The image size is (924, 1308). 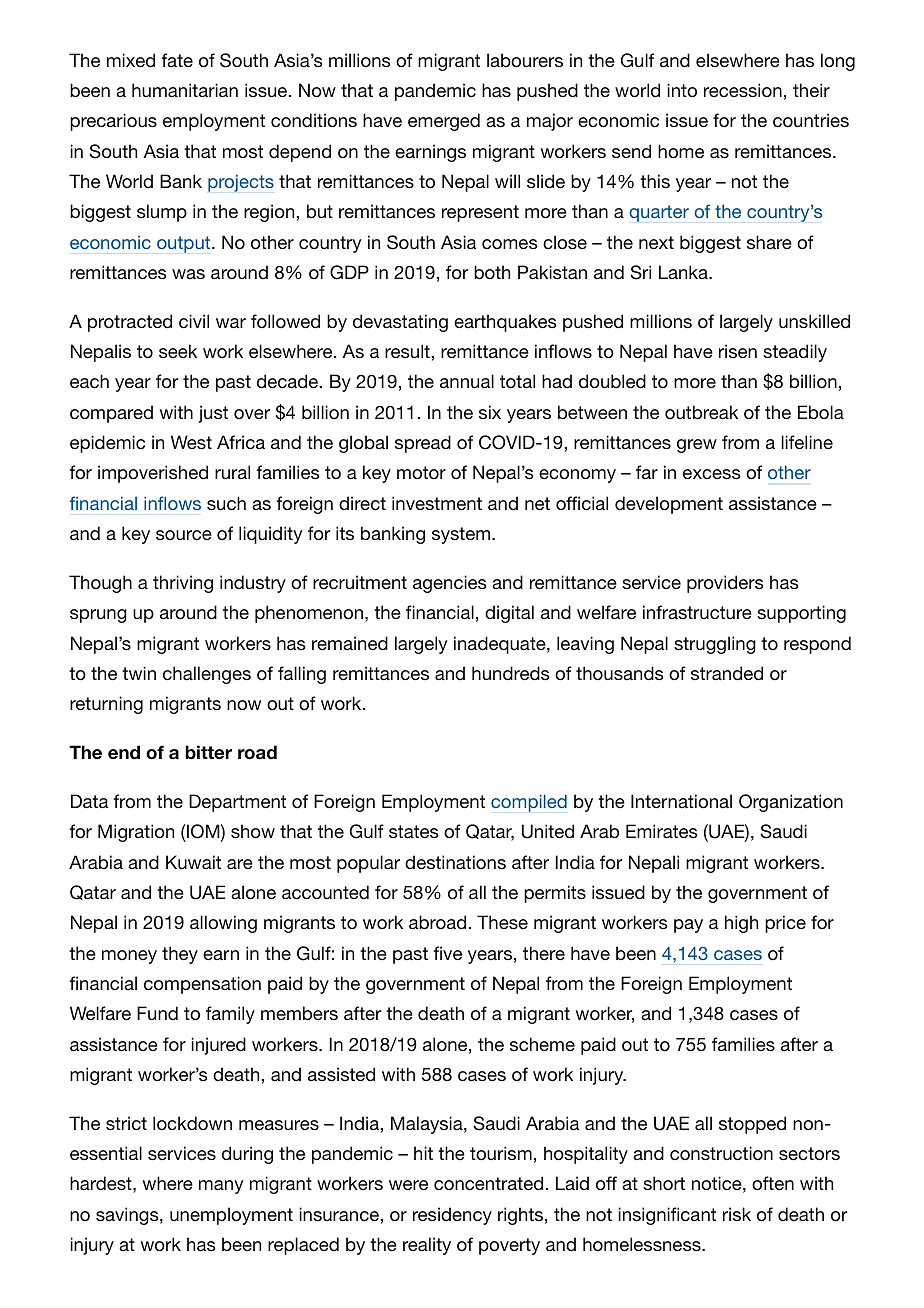 What do you see at coordinates (741, 924) in the screenshot?
I see `high` at bounding box center [741, 924].
